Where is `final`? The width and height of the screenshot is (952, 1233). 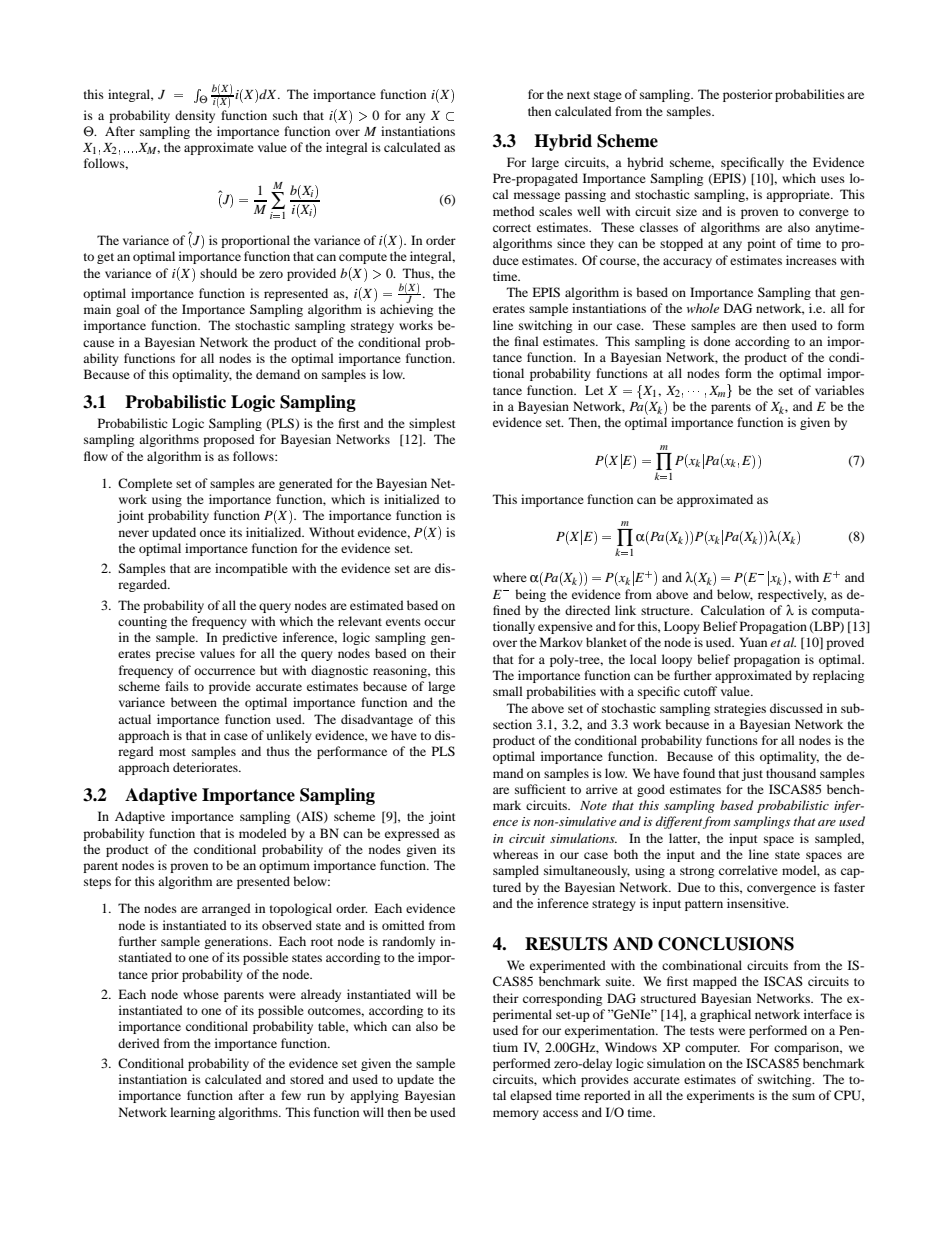
final is located at coordinates (526, 341).
